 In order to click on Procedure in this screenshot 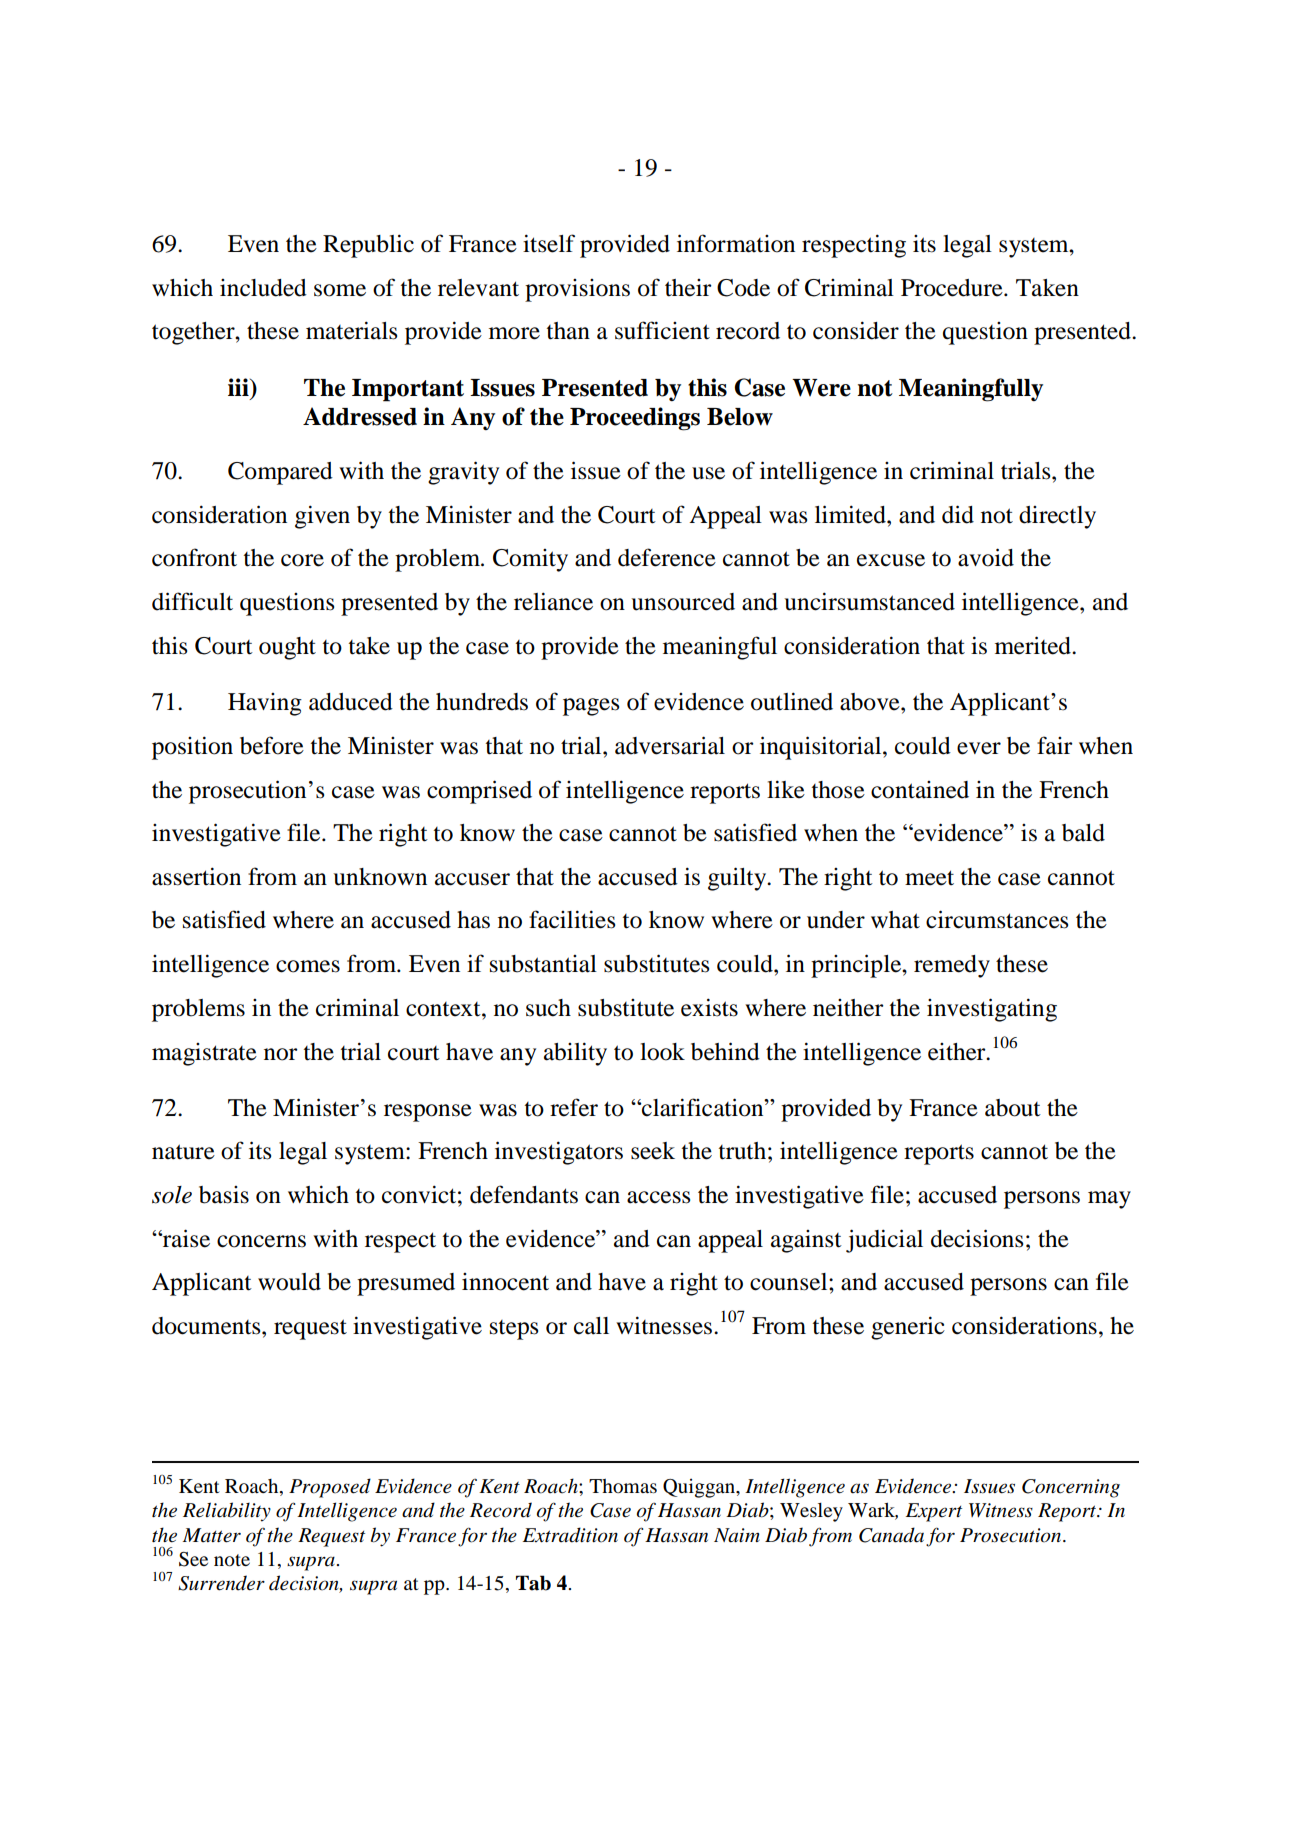, I will do `click(953, 288)`.
